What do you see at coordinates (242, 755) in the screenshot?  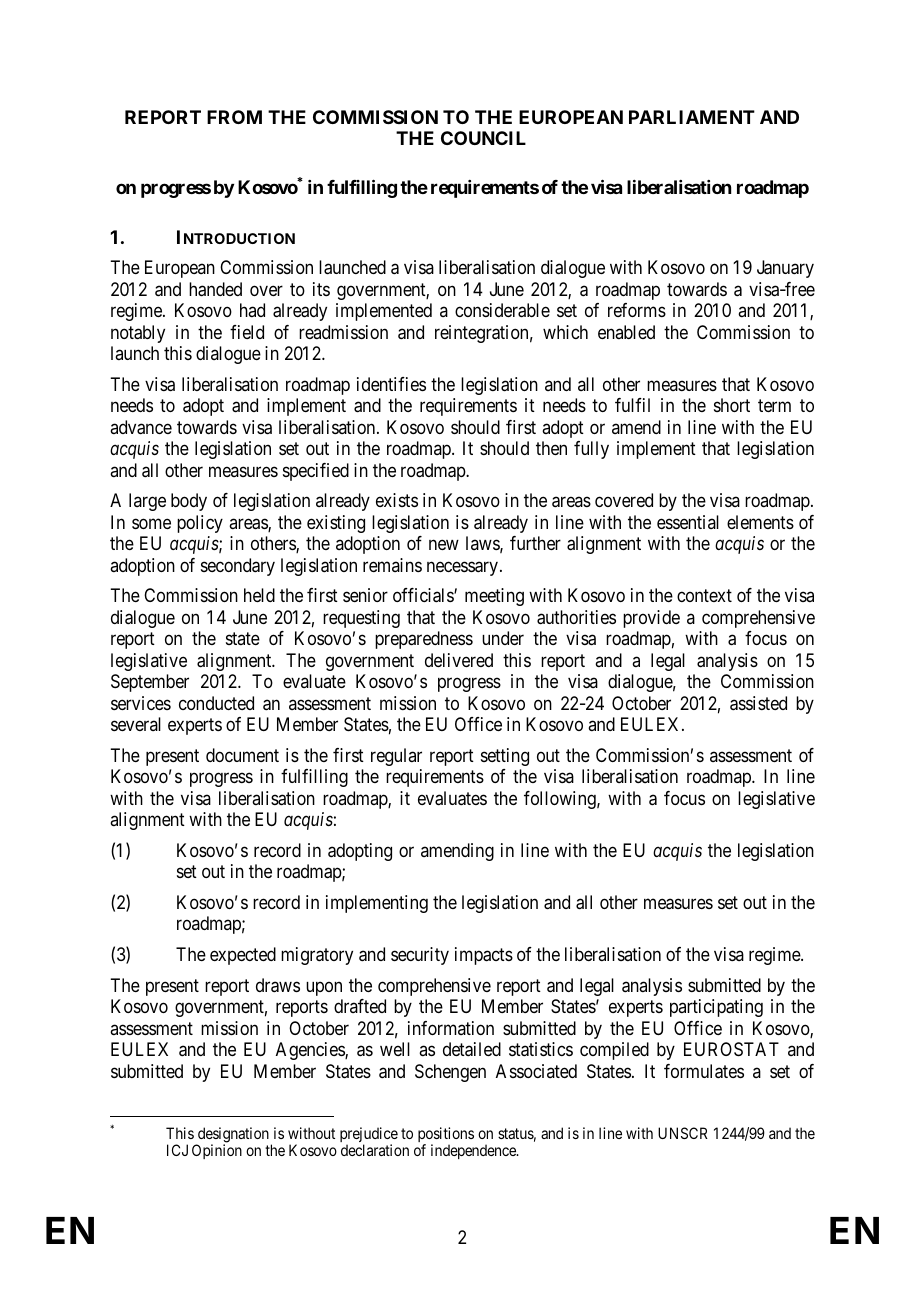 I see `document` at bounding box center [242, 755].
